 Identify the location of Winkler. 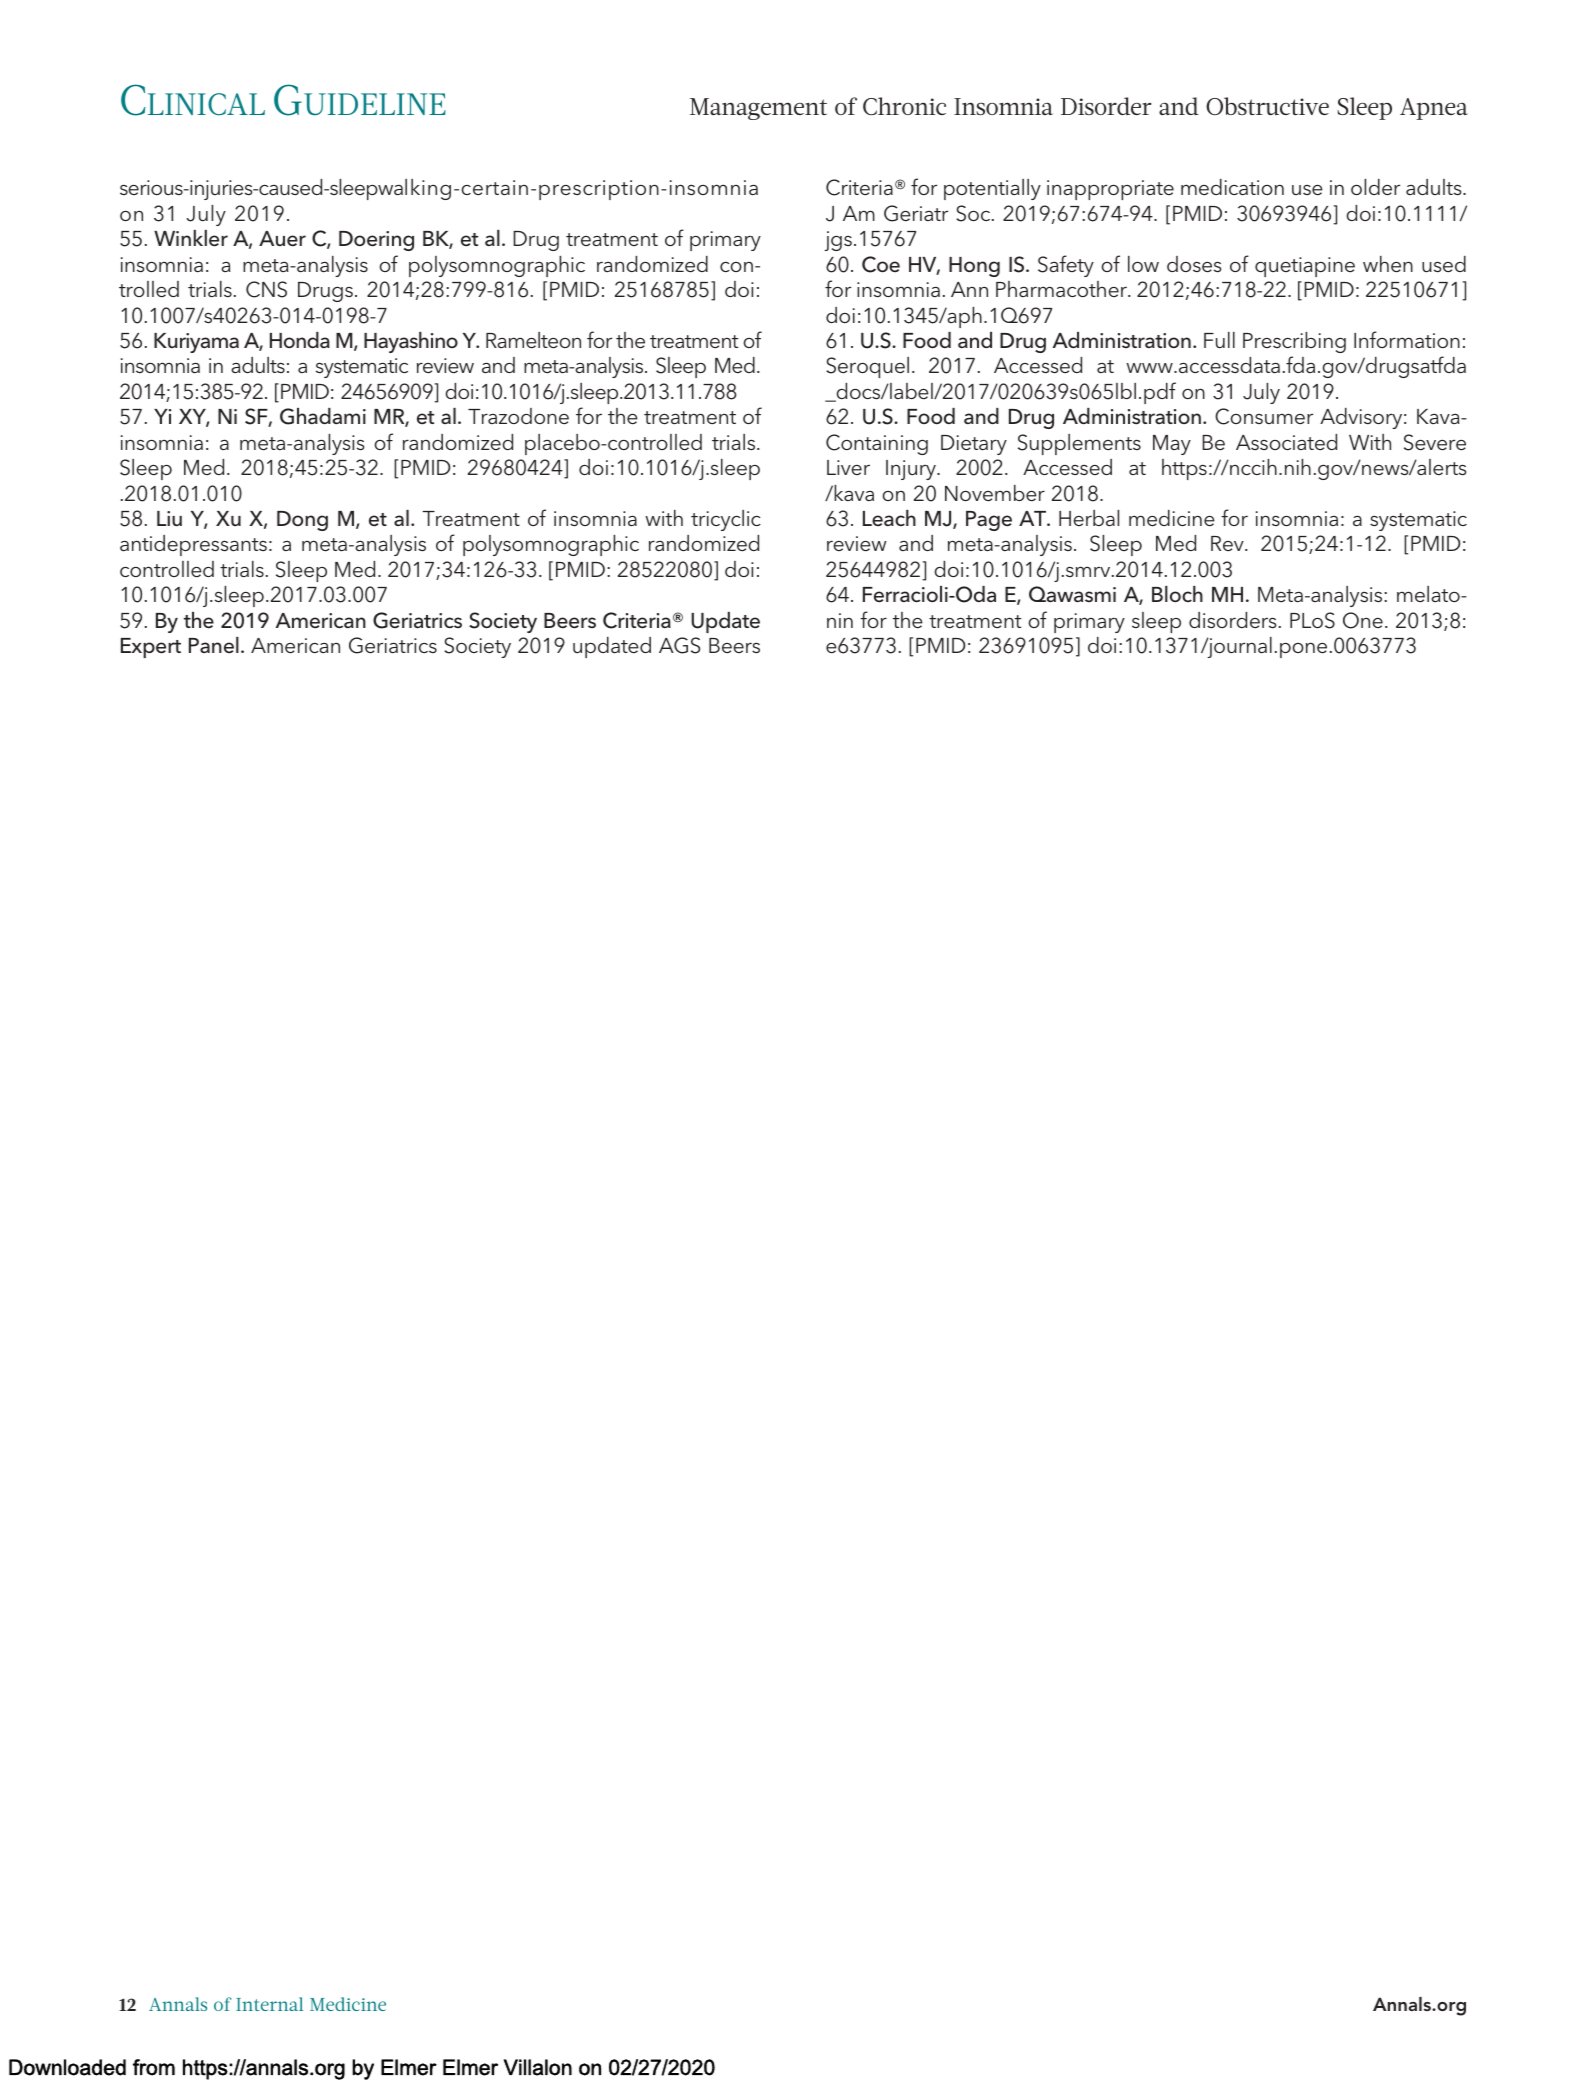
(191, 238).
